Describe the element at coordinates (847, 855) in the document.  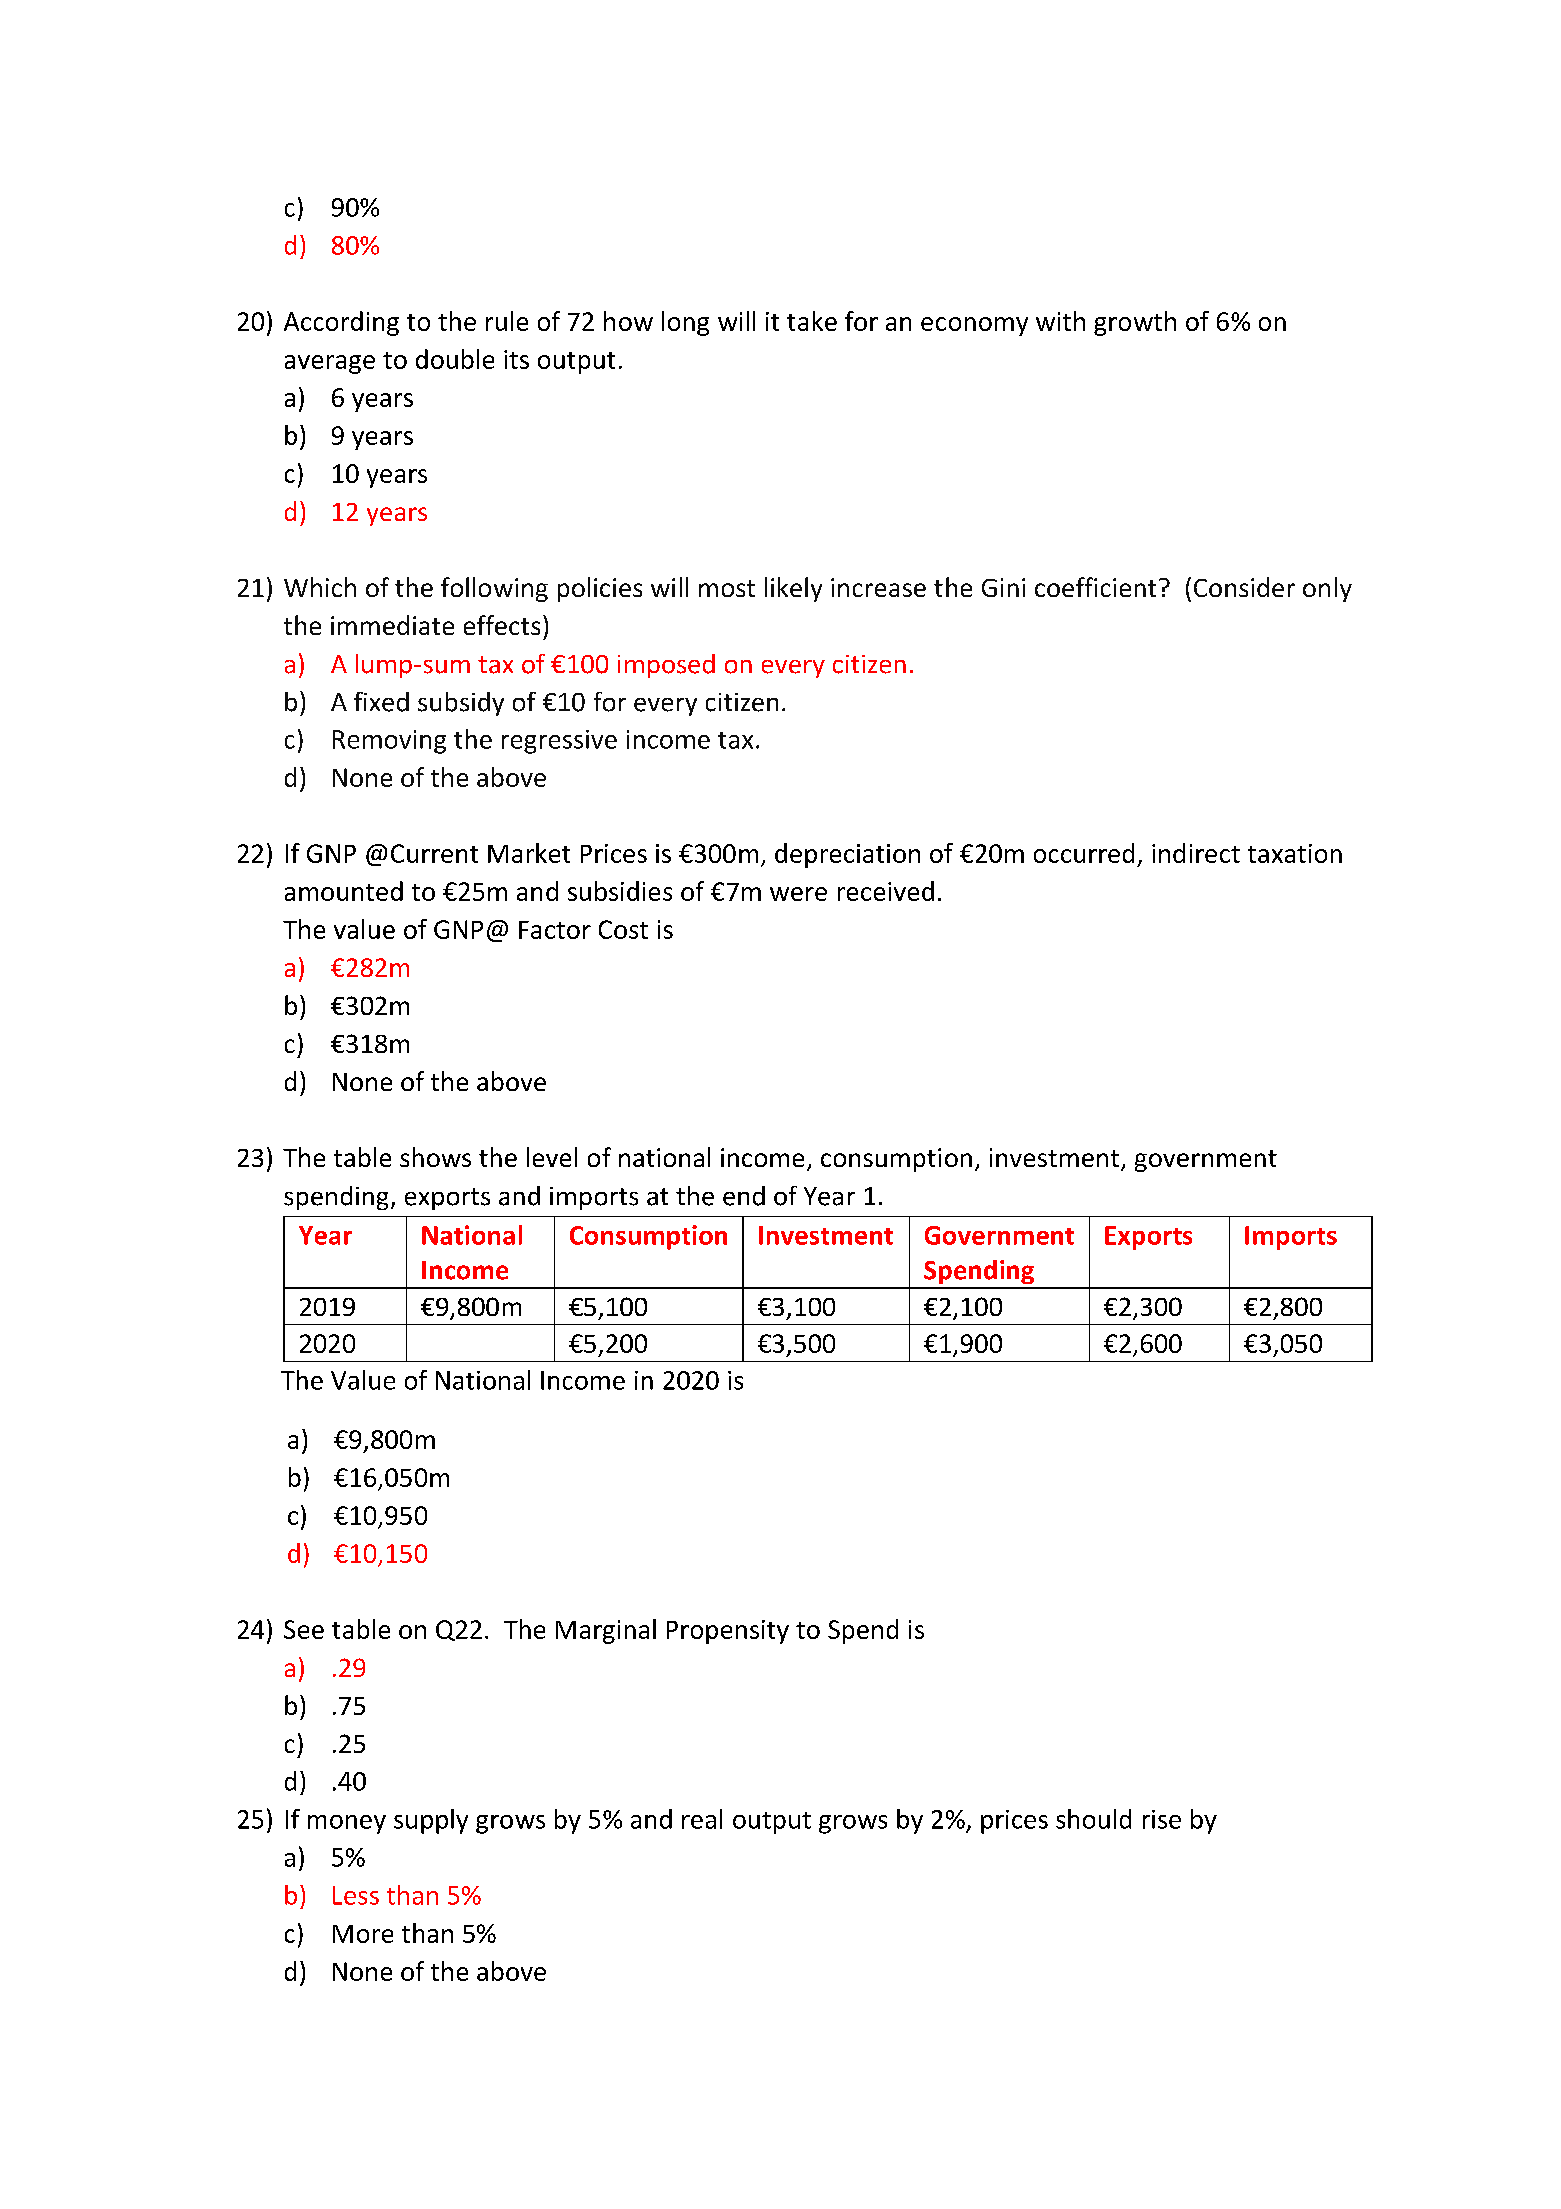
I see `depreciation` at that location.
